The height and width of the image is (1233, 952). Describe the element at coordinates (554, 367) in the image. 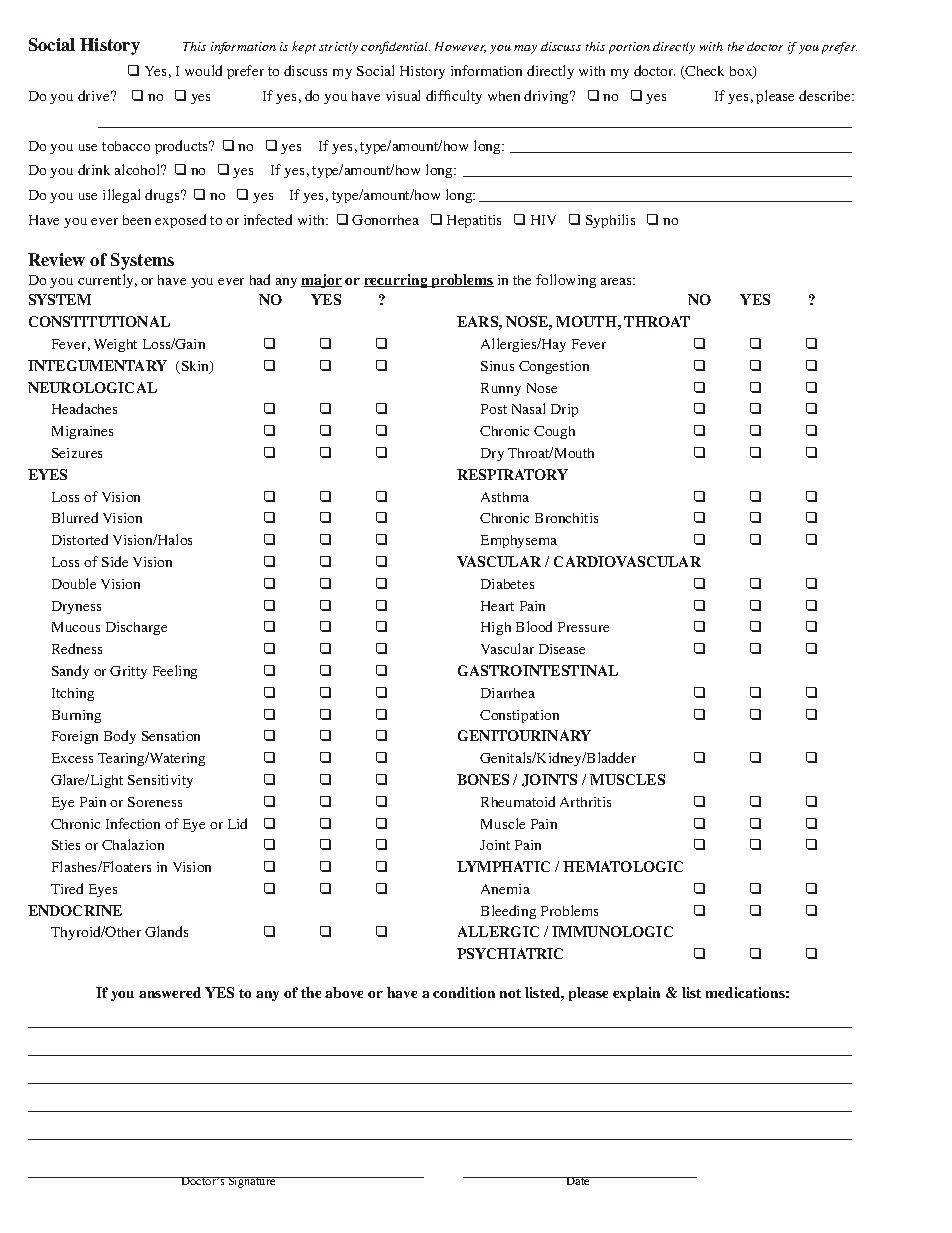

I see `Congestion` at that location.
